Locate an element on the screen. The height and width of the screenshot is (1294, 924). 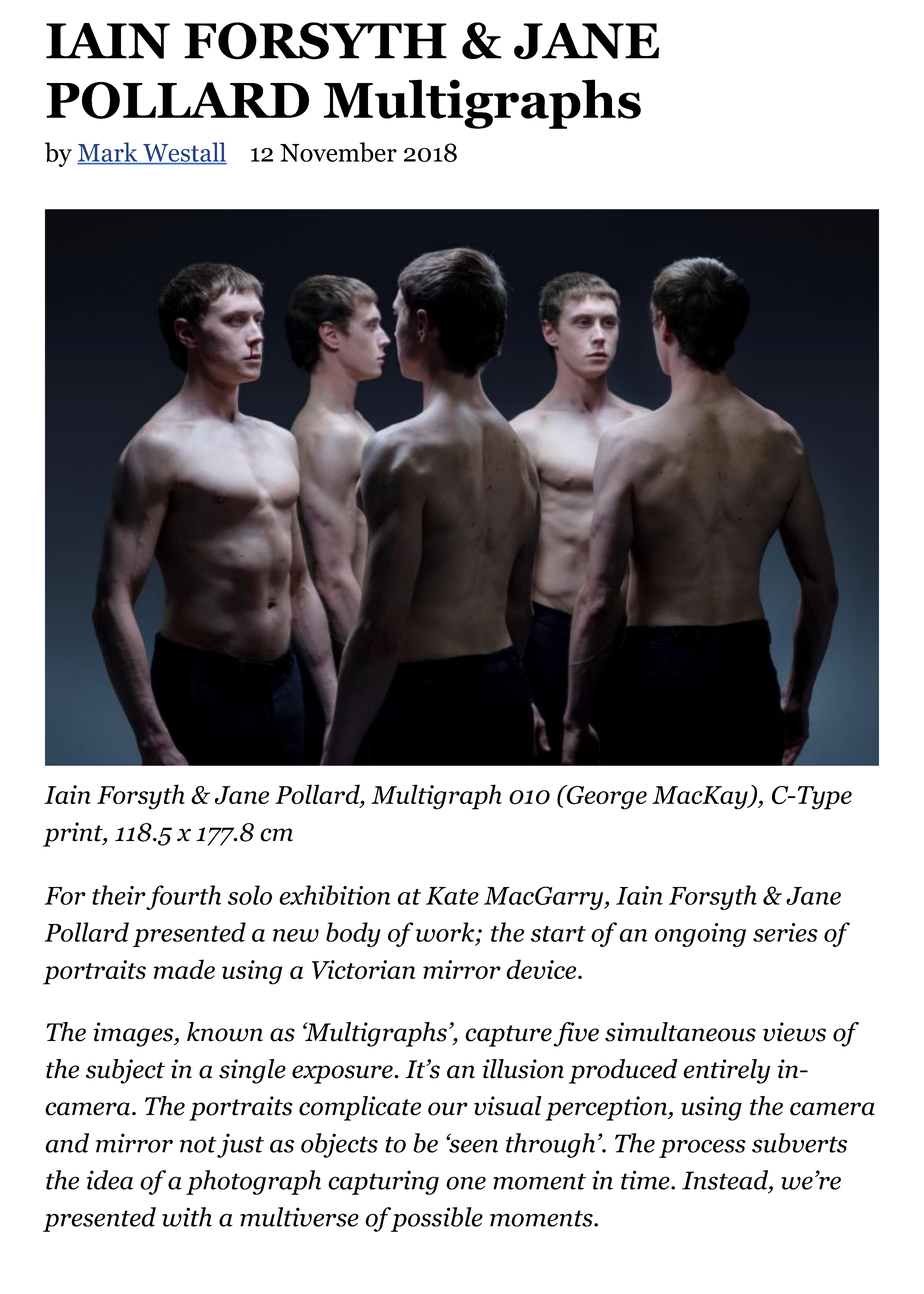
Mark is located at coordinates (108, 153).
